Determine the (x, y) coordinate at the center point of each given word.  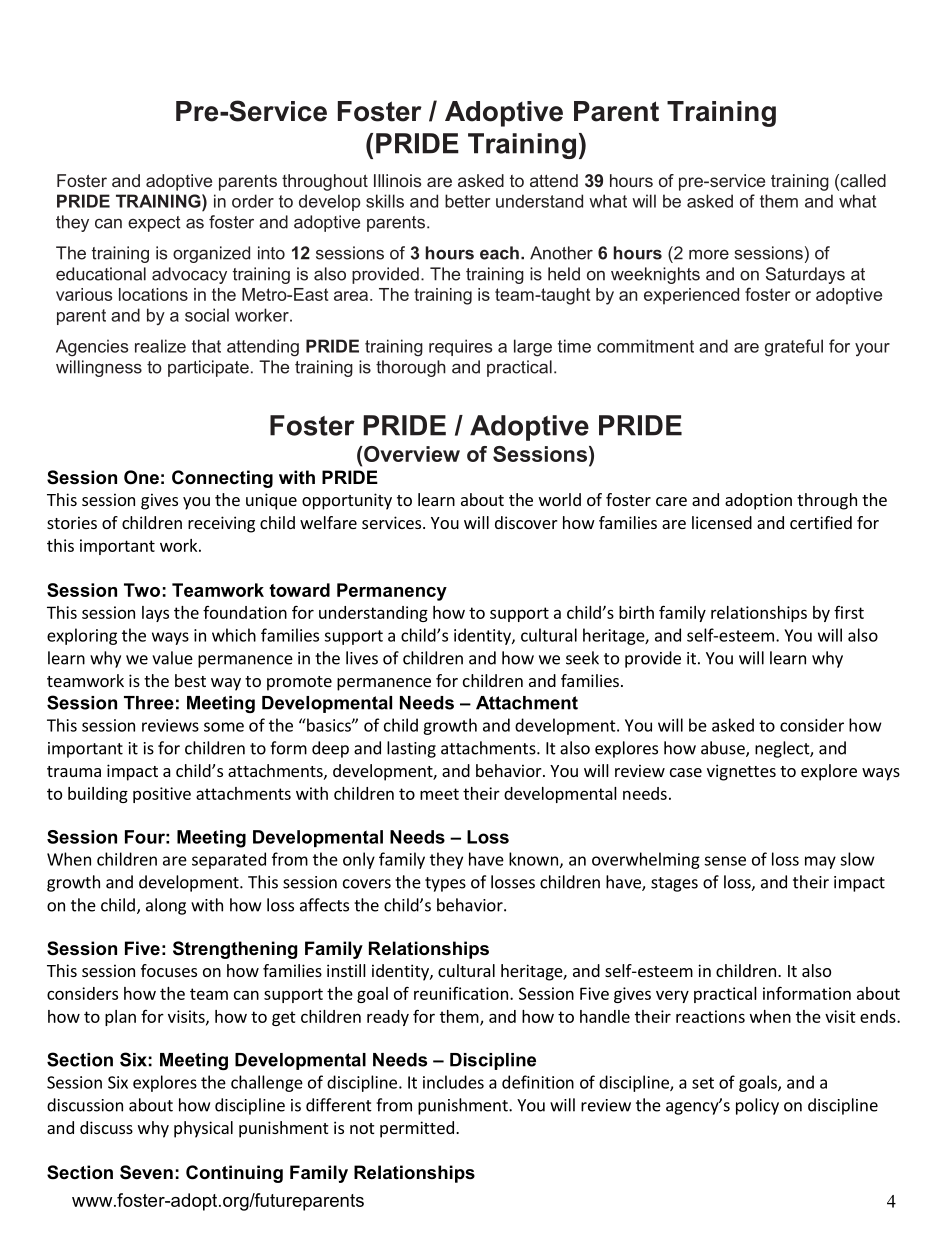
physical (203, 1129)
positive (162, 795)
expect (154, 224)
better (468, 201)
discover (526, 522)
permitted (417, 1129)
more (709, 254)
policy (757, 1106)
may (820, 862)
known (533, 859)
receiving (221, 524)
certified (821, 522)
